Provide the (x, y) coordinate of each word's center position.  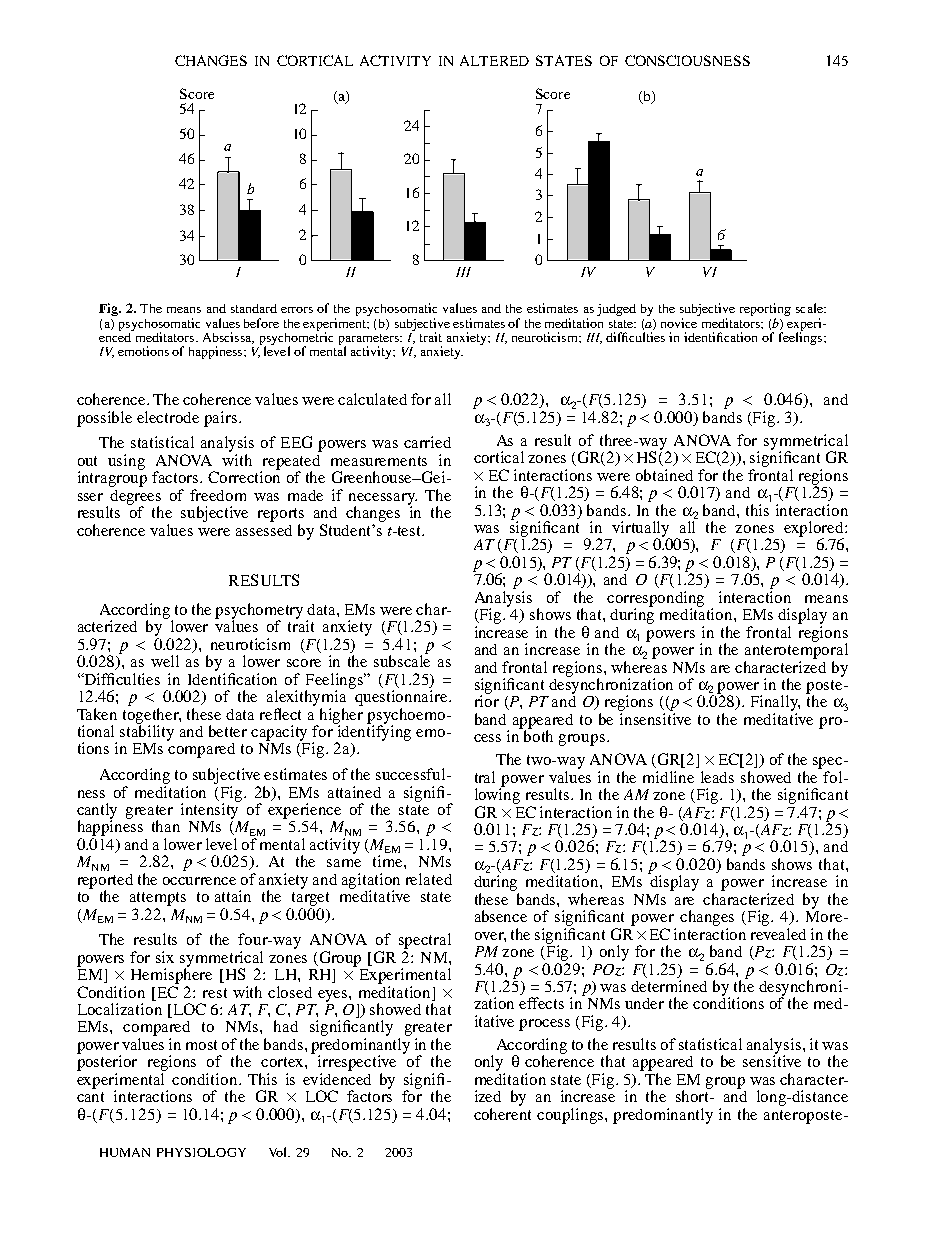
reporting (765, 311)
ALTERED (494, 60)
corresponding (655, 600)
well (165, 661)
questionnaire (401, 697)
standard (254, 308)
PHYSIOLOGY (201, 1152)
